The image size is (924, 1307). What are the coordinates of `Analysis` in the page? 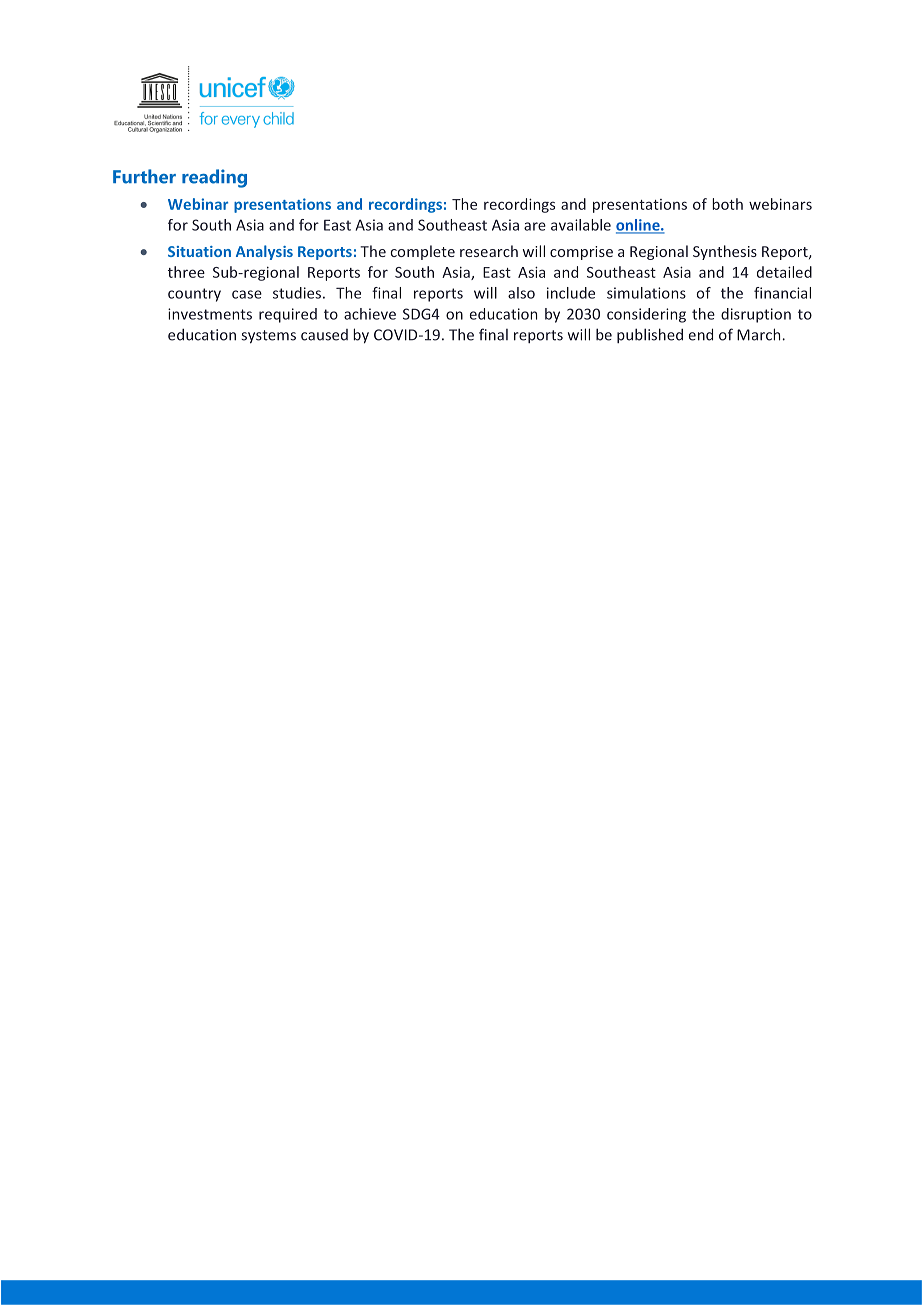 It's located at (264, 252).
